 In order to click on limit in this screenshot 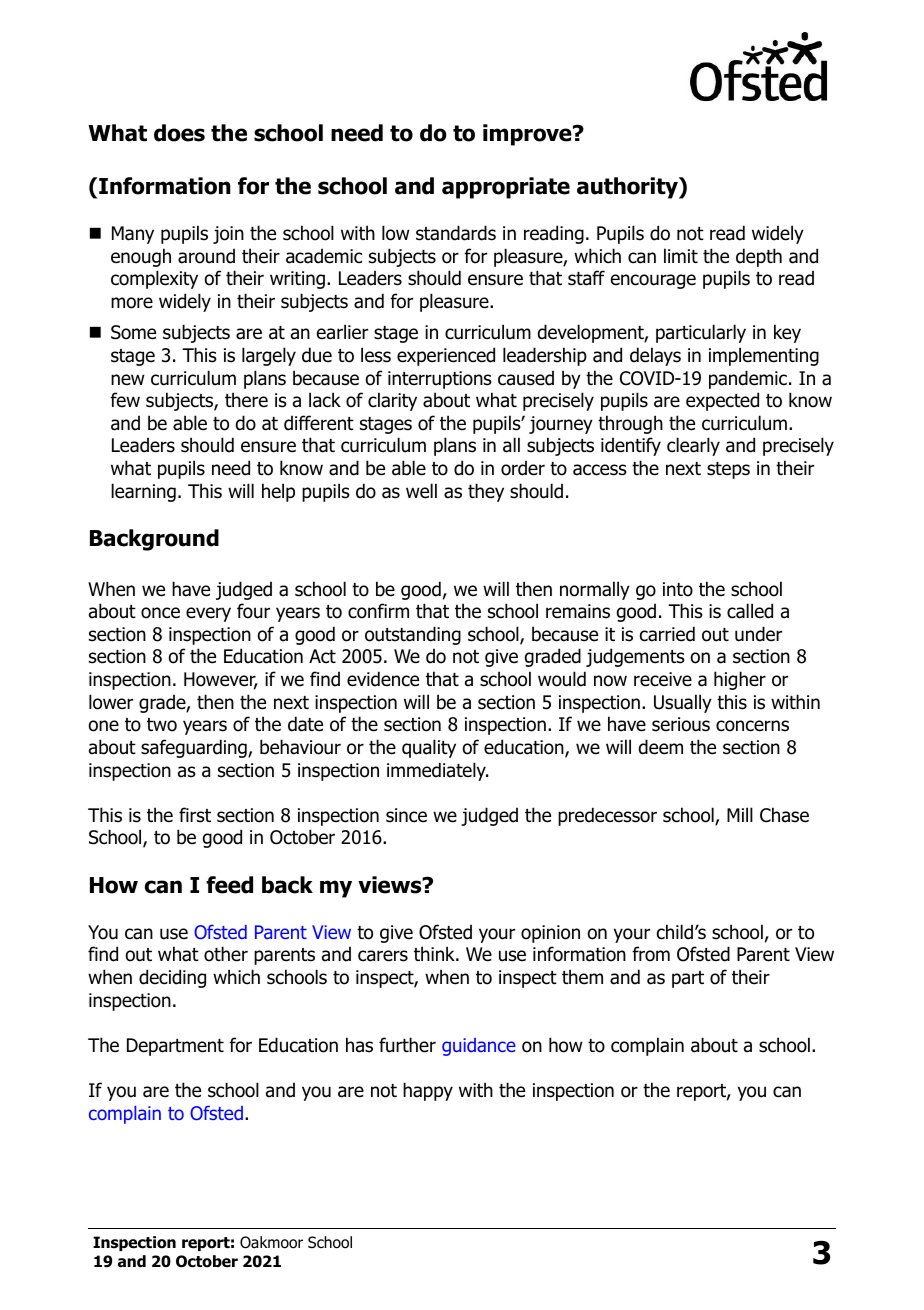, I will do `click(681, 255)`.
